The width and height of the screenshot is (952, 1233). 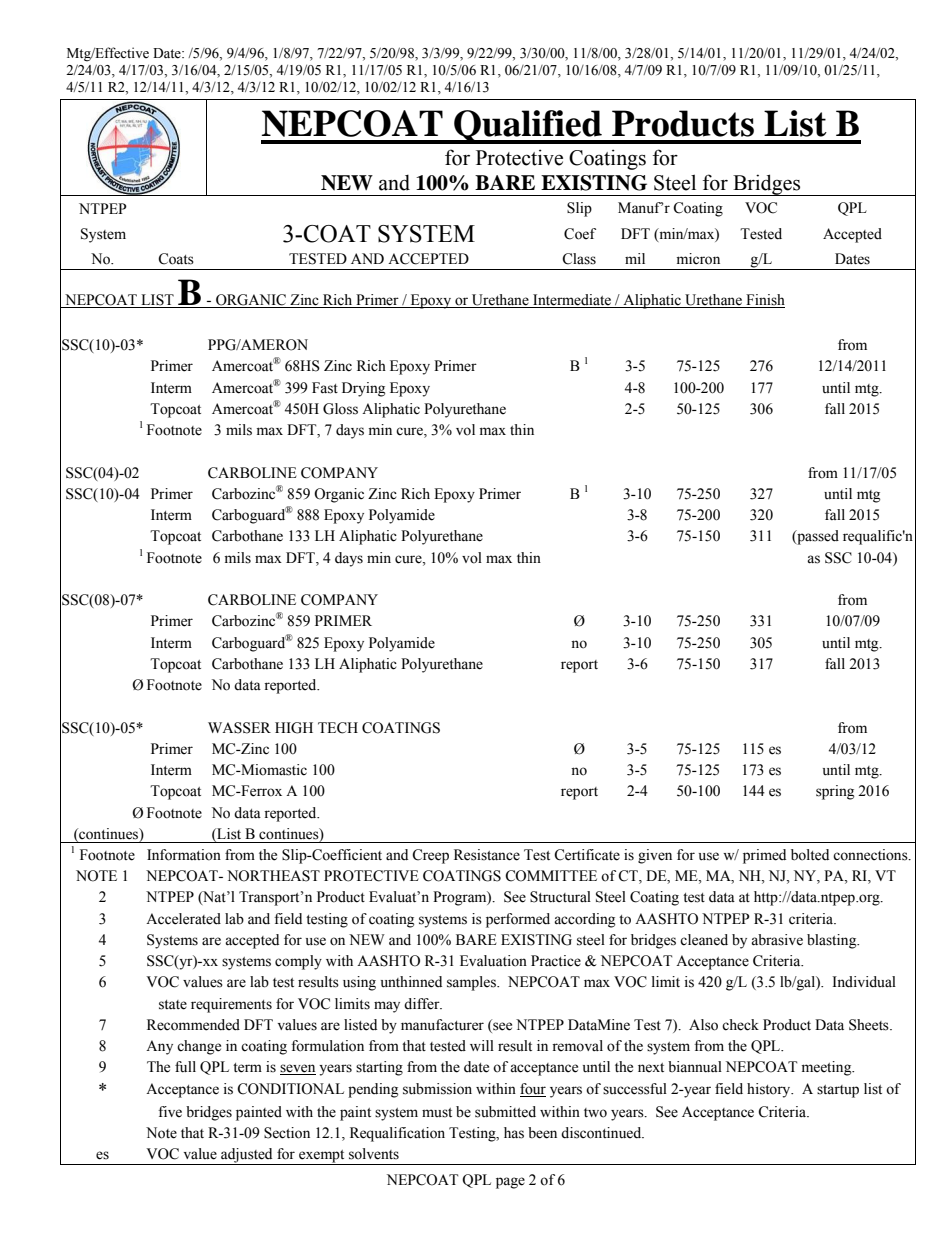 What do you see at coordinates (363, 389) in the screenshot?
I see `Drying` at bounding box center [363, 389].
